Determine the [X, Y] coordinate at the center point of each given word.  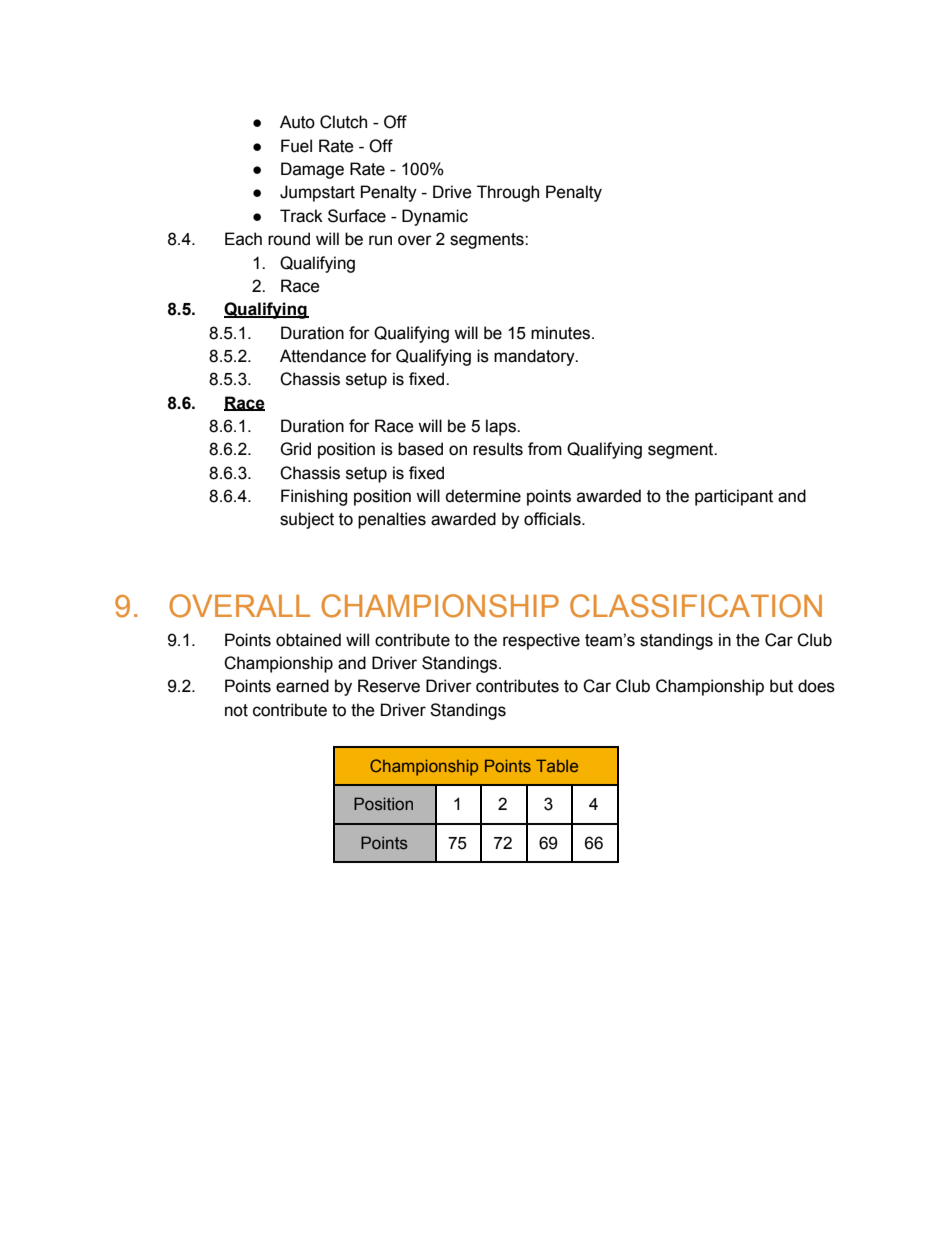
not [236, 710]
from [545, 449]
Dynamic [435, 217]
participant [734, 497]
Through [508, 193]
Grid [295, 449]
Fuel [296, 146]
